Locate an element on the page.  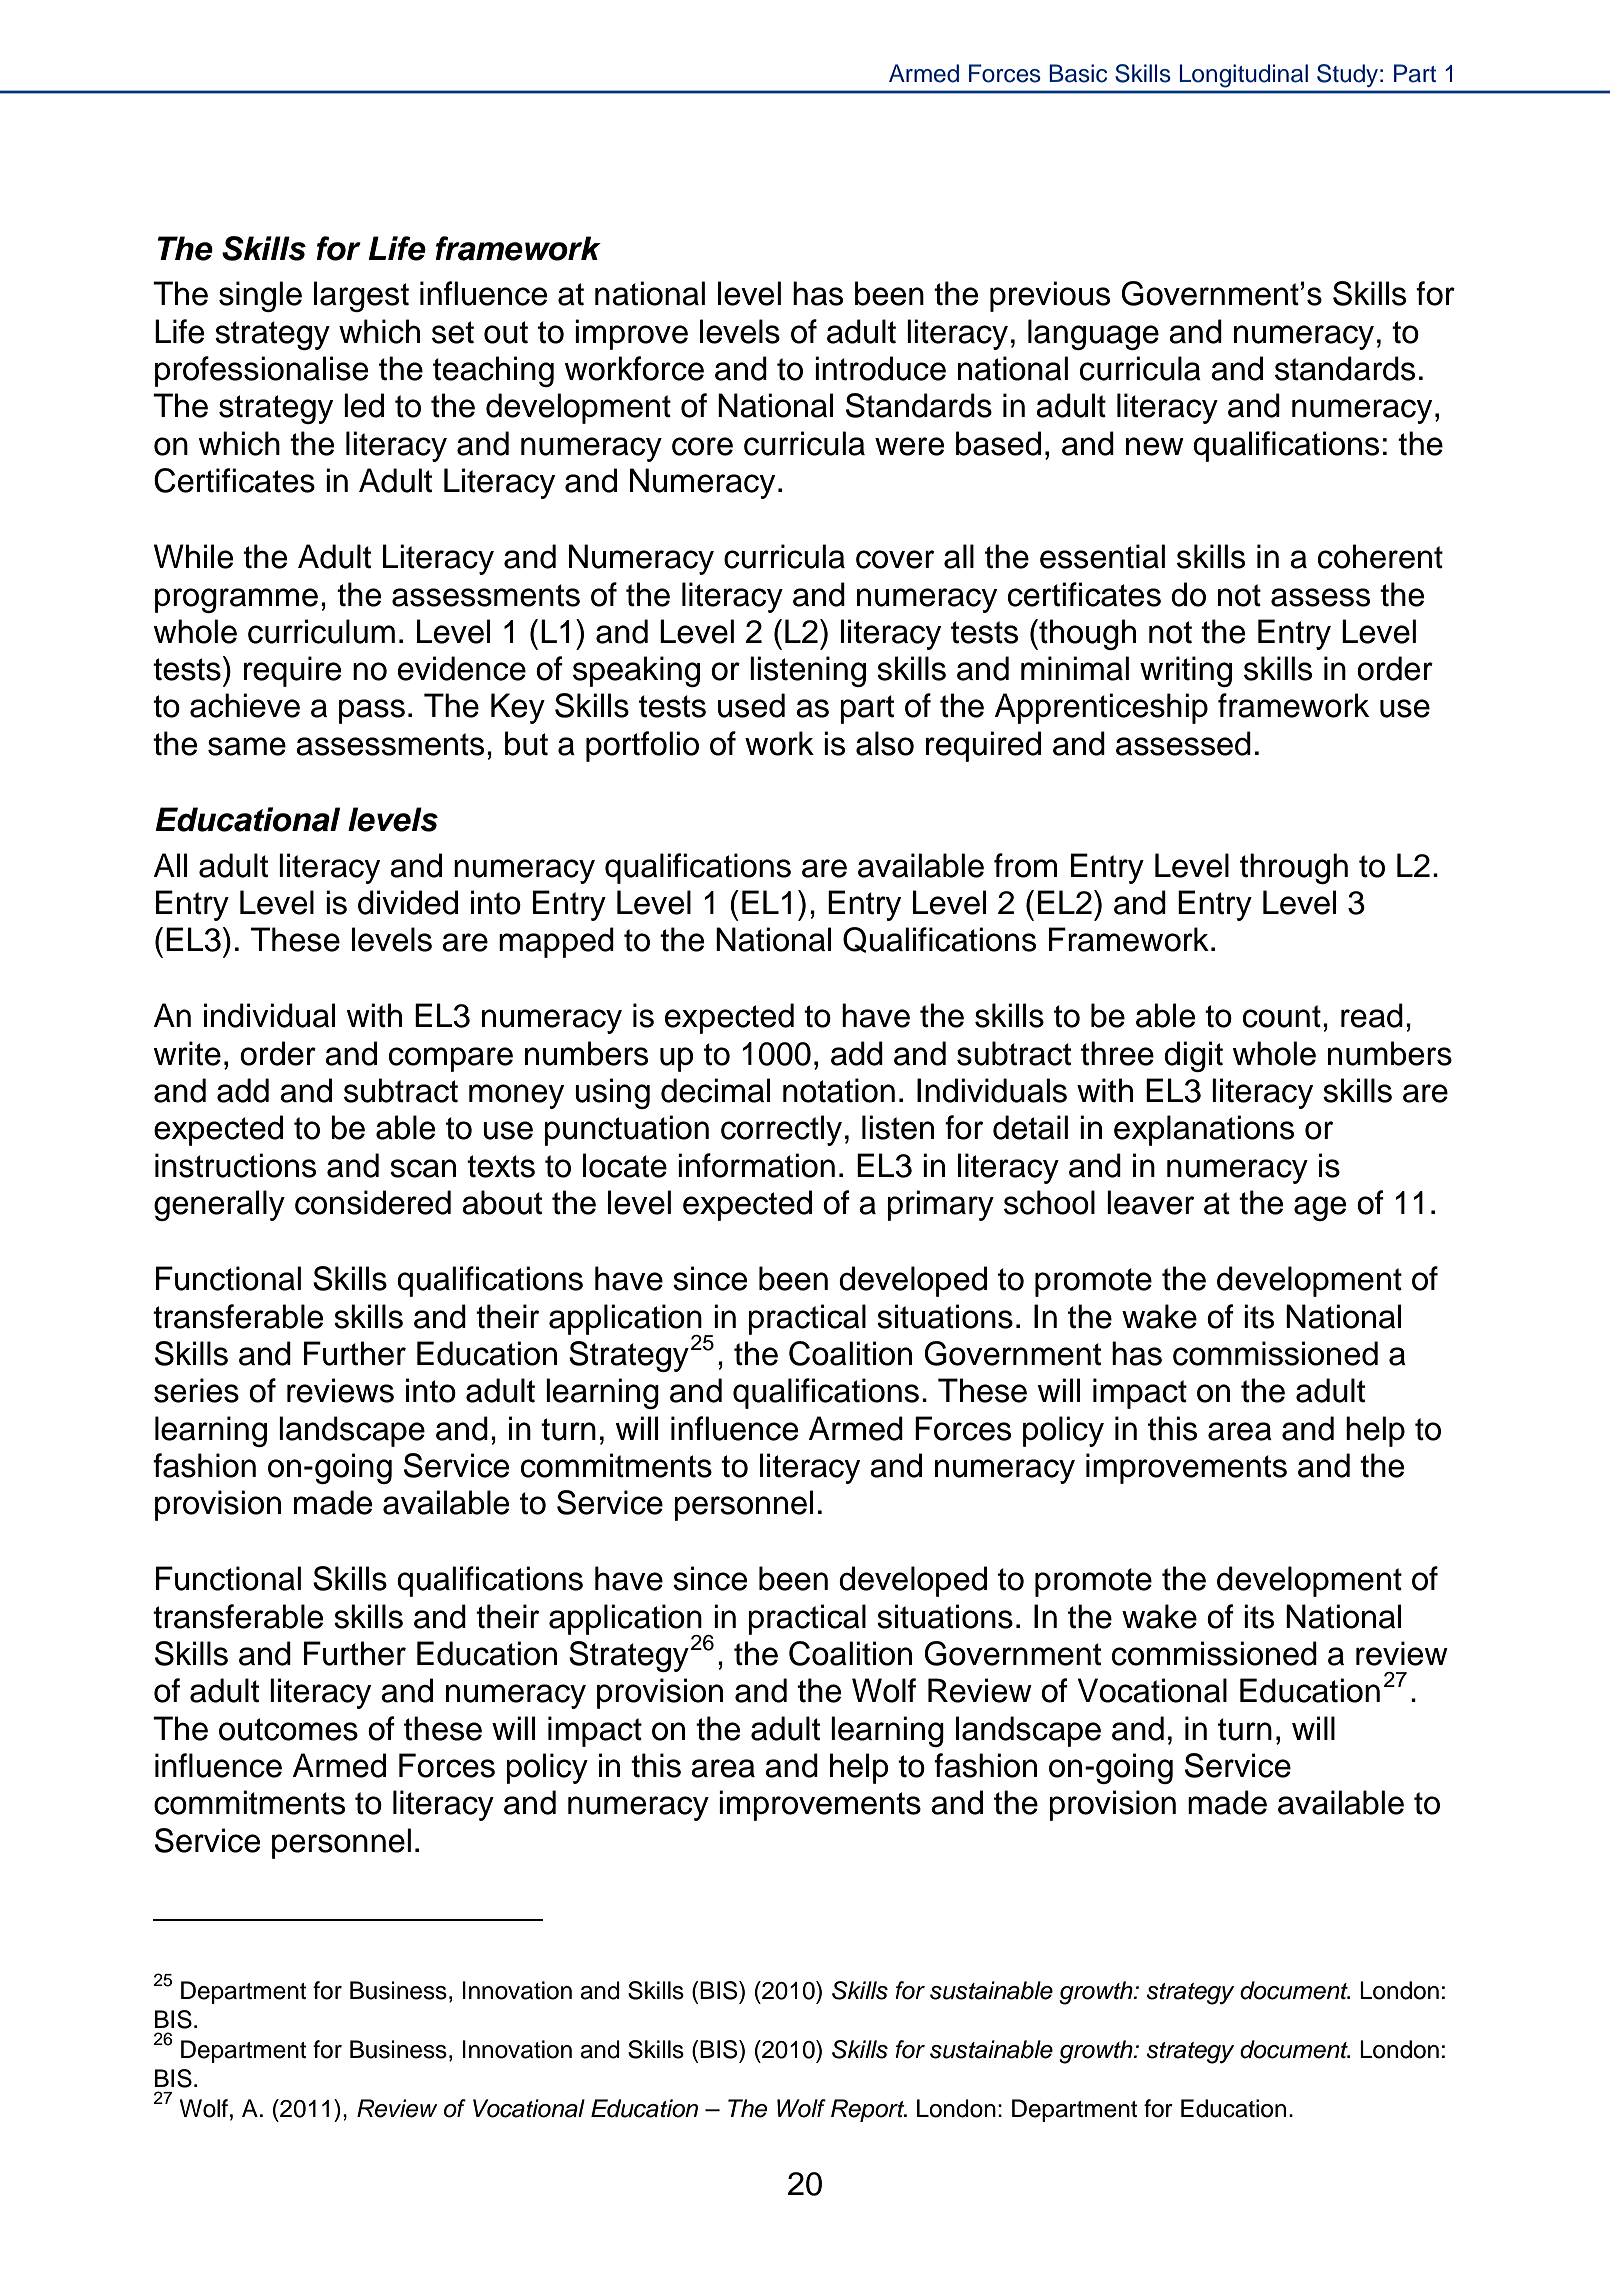
correctly is located at coordinates (781, 1130).
